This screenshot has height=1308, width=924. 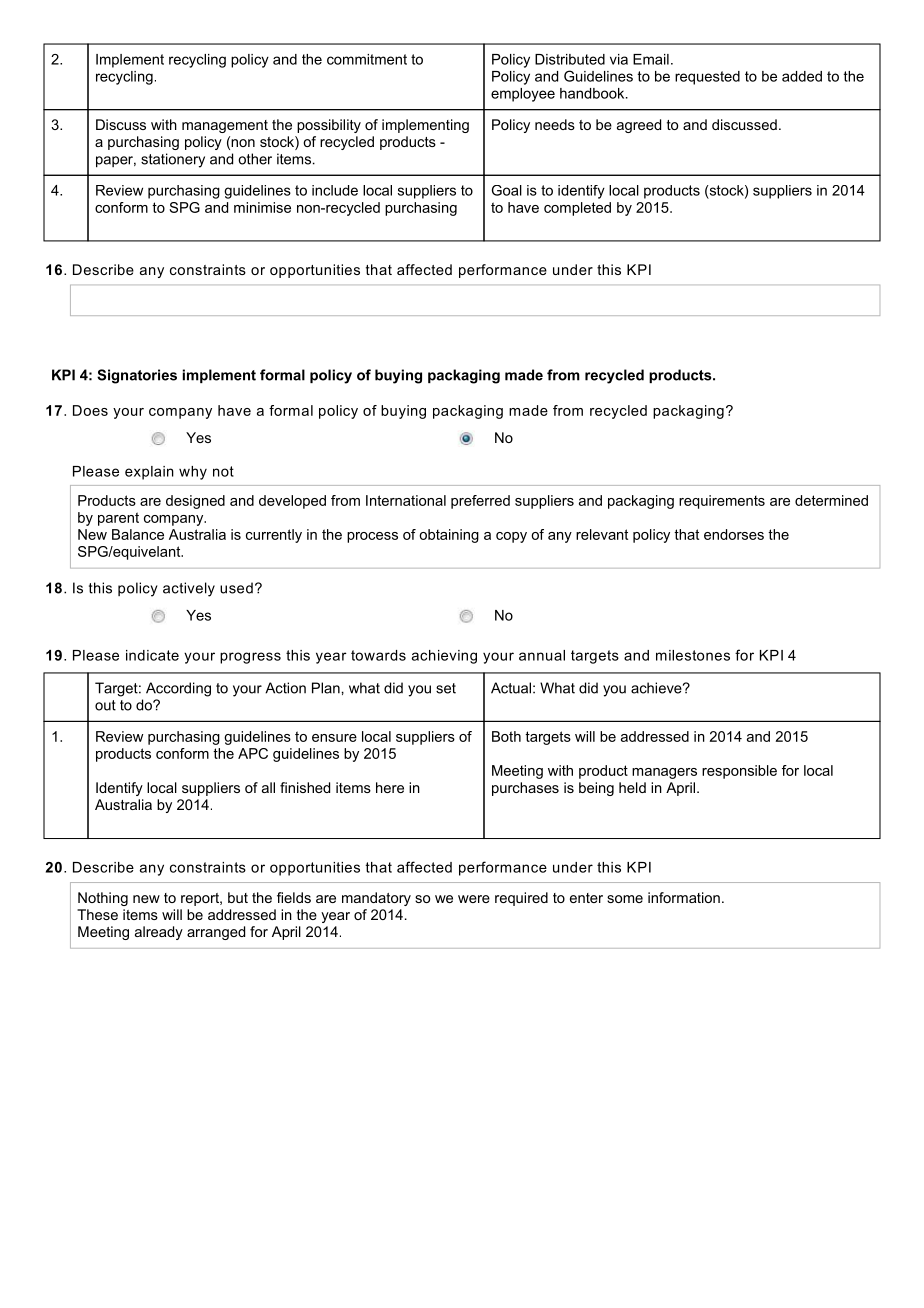 I want to click on milestones, so click(x=693, y=655).
